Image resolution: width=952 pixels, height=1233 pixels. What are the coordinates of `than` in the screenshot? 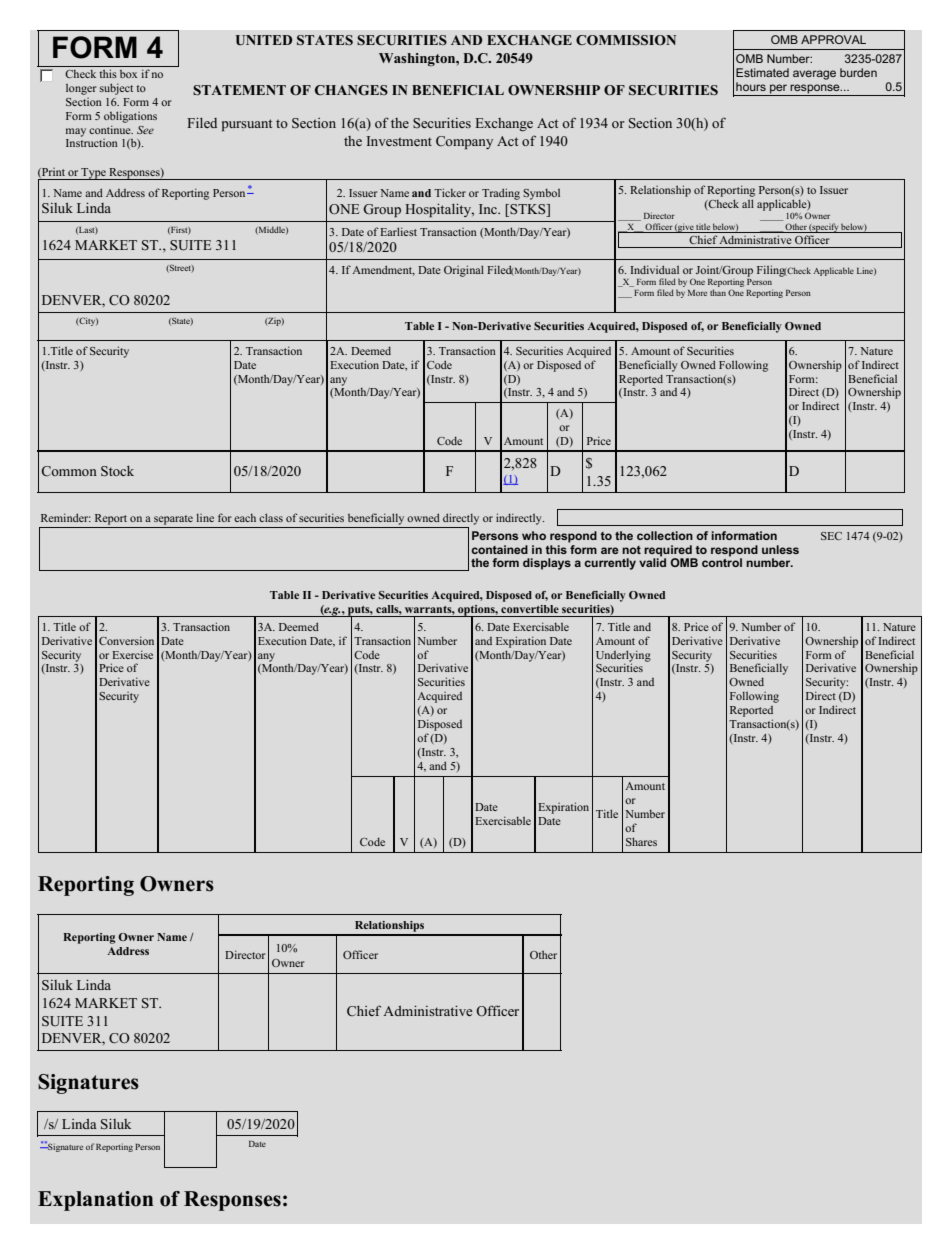 It's located at (718, 292).
